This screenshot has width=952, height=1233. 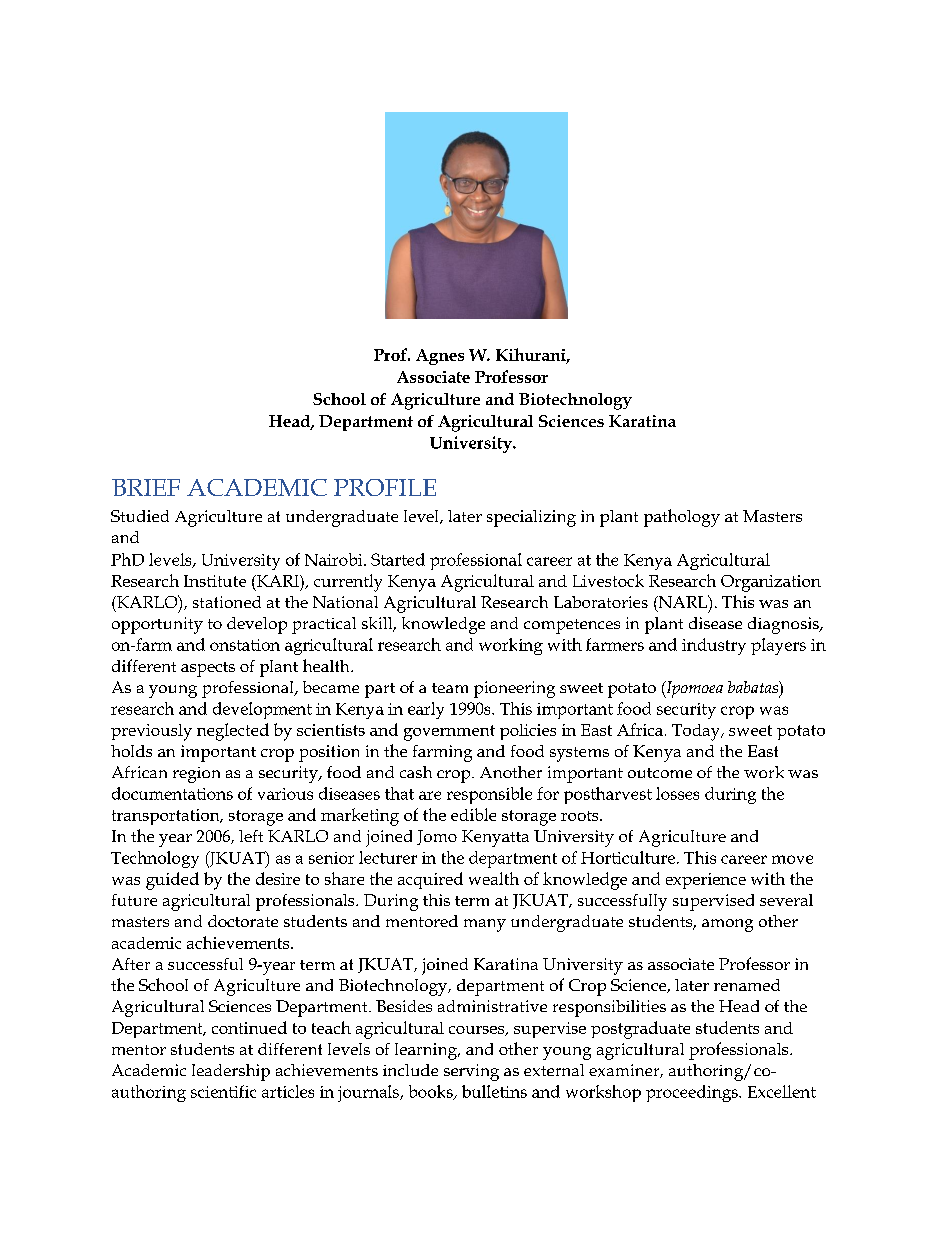 What do you see at coordinates (471, 1072) in the screenshot?
I see `serving` at bounding box center [471, 1072].
